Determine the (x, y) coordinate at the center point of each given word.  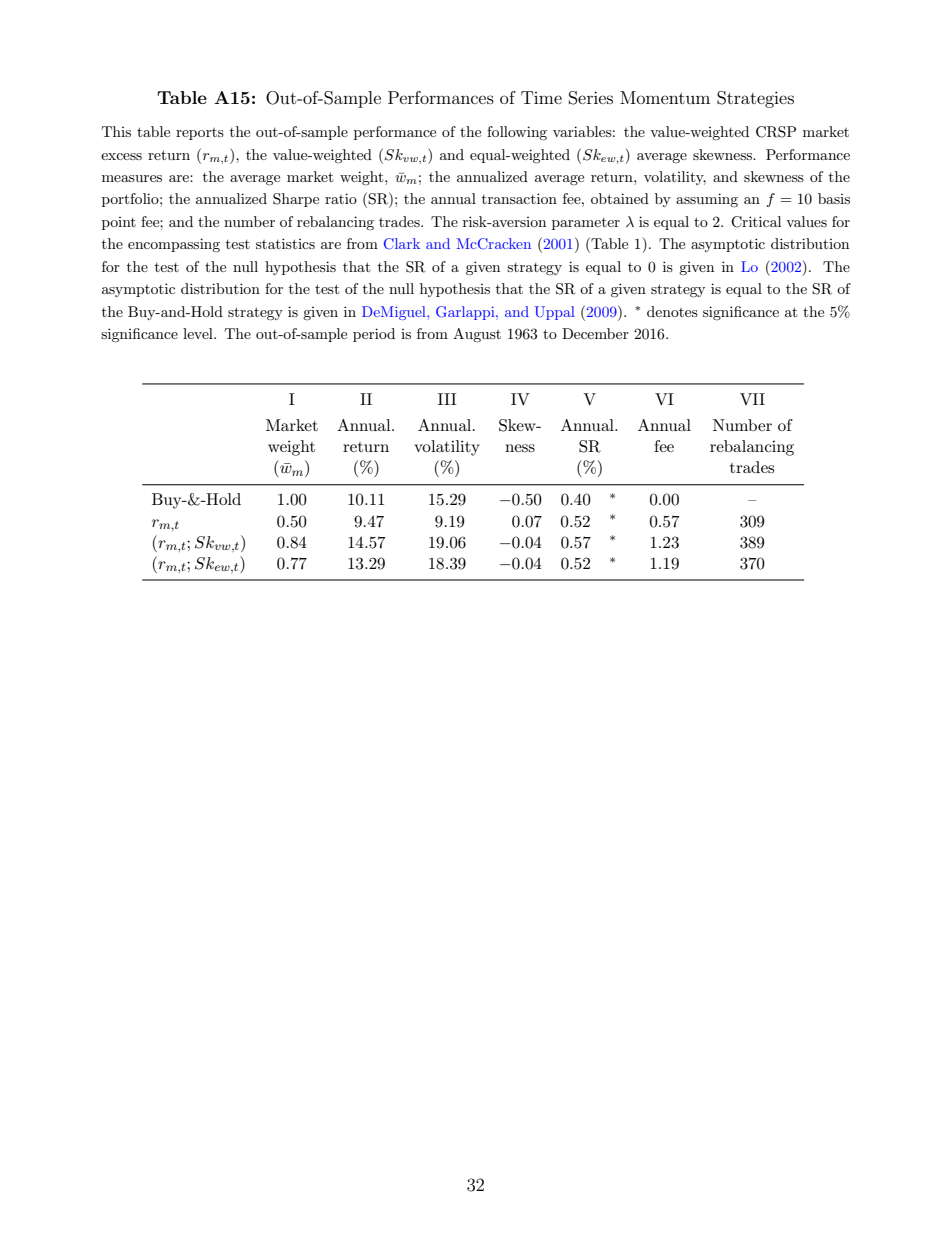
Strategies (755, 99)
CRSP (776, 132)
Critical (756, 222)
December (595, 333)
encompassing (174, 245)
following (517, 133)
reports (200, 134)
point (119, 223)
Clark (402, 244)
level (199, 333)
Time (541, 97)
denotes (672, 311)
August (477, 335)
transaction (519, 198)
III (447, 399)
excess (121, 156)
